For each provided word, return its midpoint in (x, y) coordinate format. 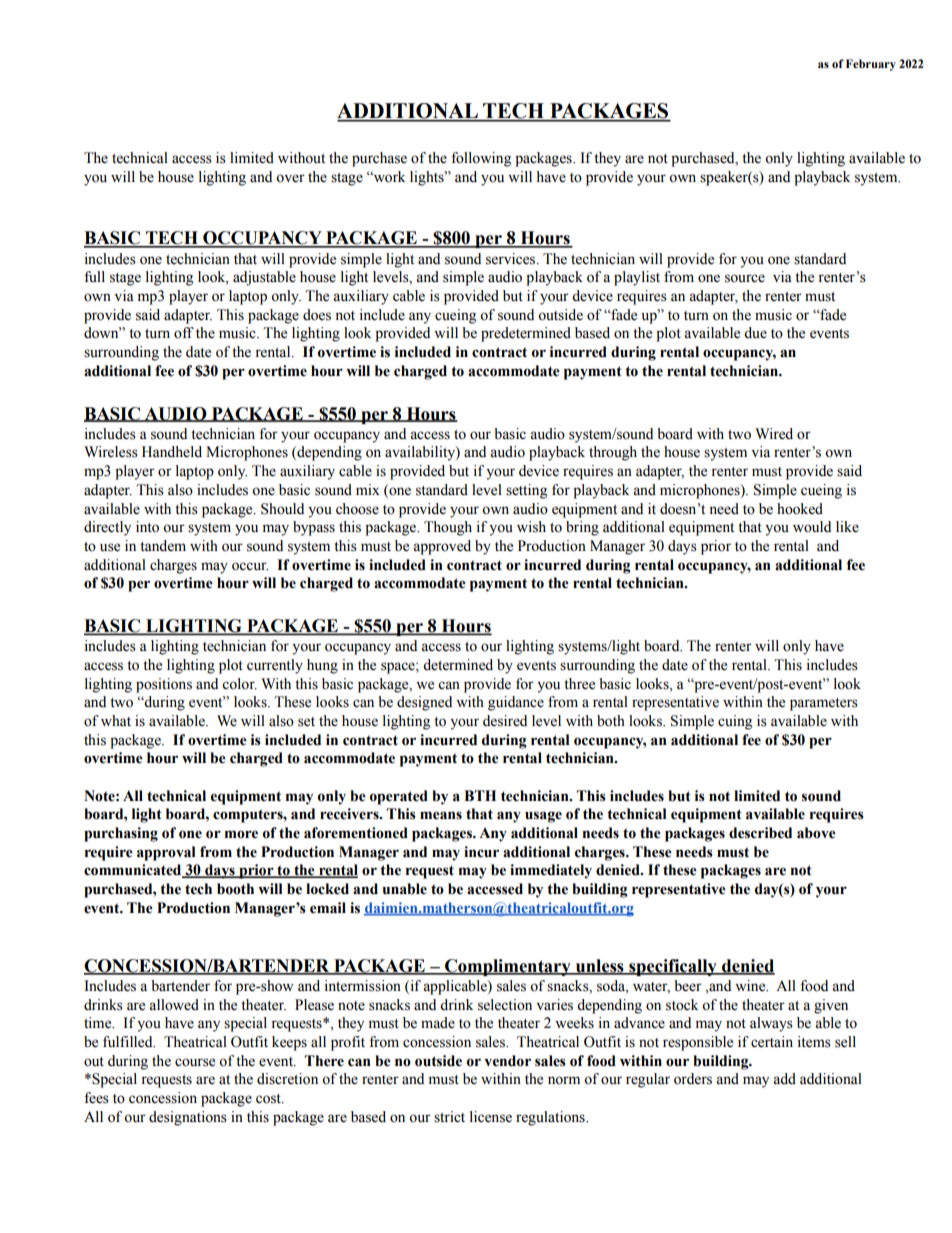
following (481, 159)
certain (772, 1042)
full (94, 276)
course (195, 1062)
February (871, 65)
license (491, 1117)
